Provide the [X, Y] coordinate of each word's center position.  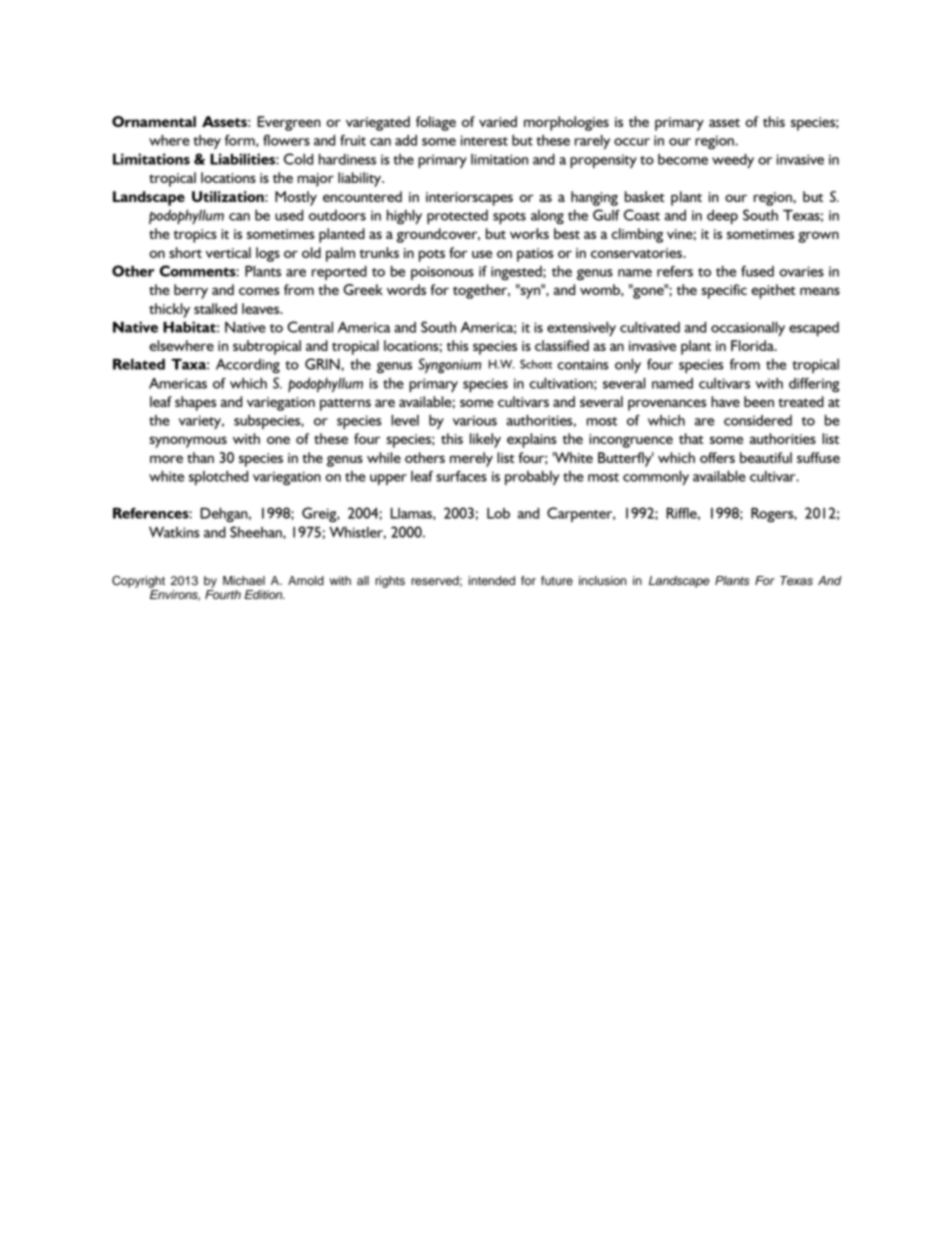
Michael [244, 580]
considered [758, 420]
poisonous [442, 273]
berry [191, 291]
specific [724, 291]
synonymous [188, 442]
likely [485, 440]
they [207, 142]
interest [484, 140]
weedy [733, 161]
